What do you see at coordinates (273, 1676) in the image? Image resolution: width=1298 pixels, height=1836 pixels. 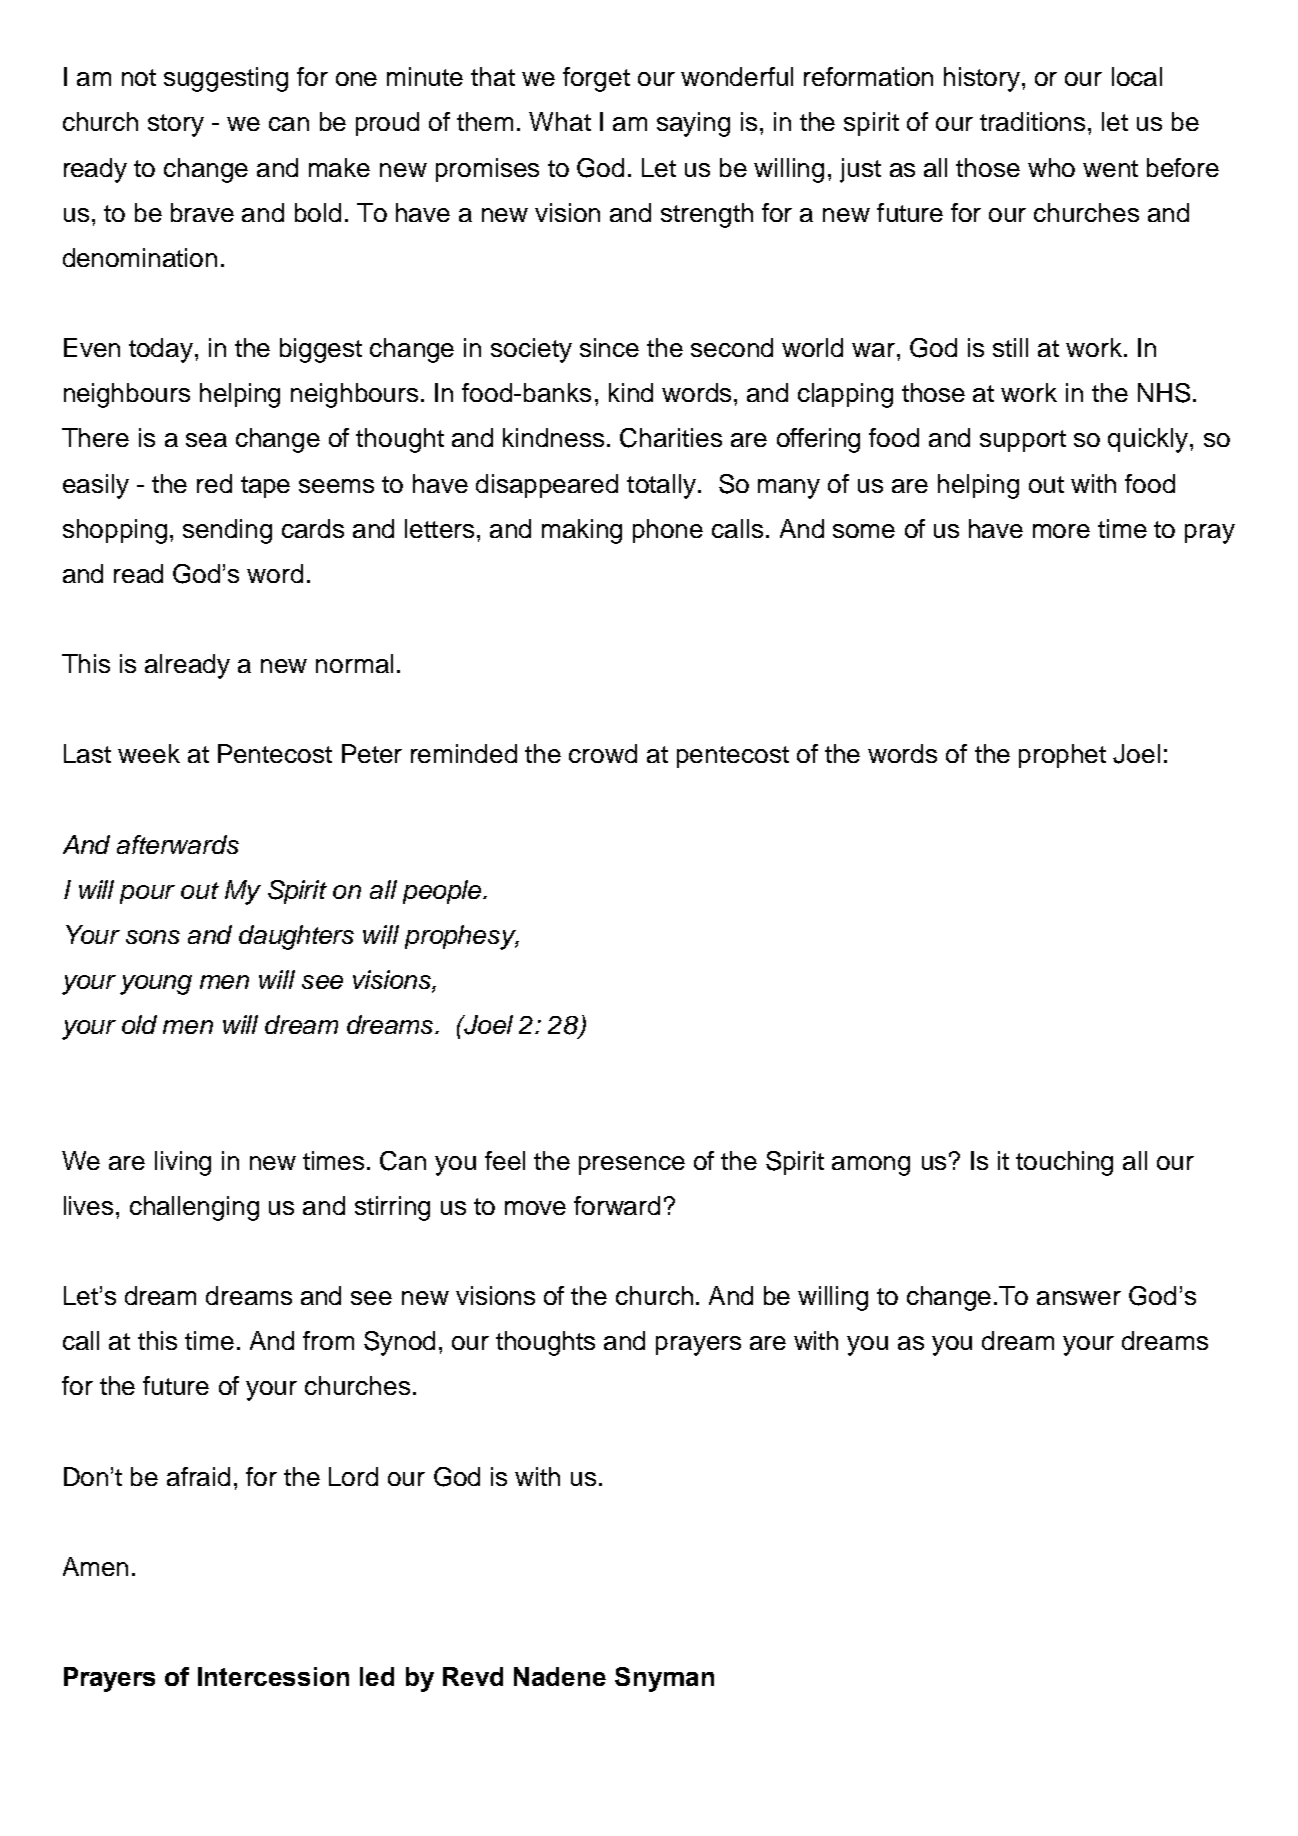 I see `Intercession` at bounding box center [273, 1676].
